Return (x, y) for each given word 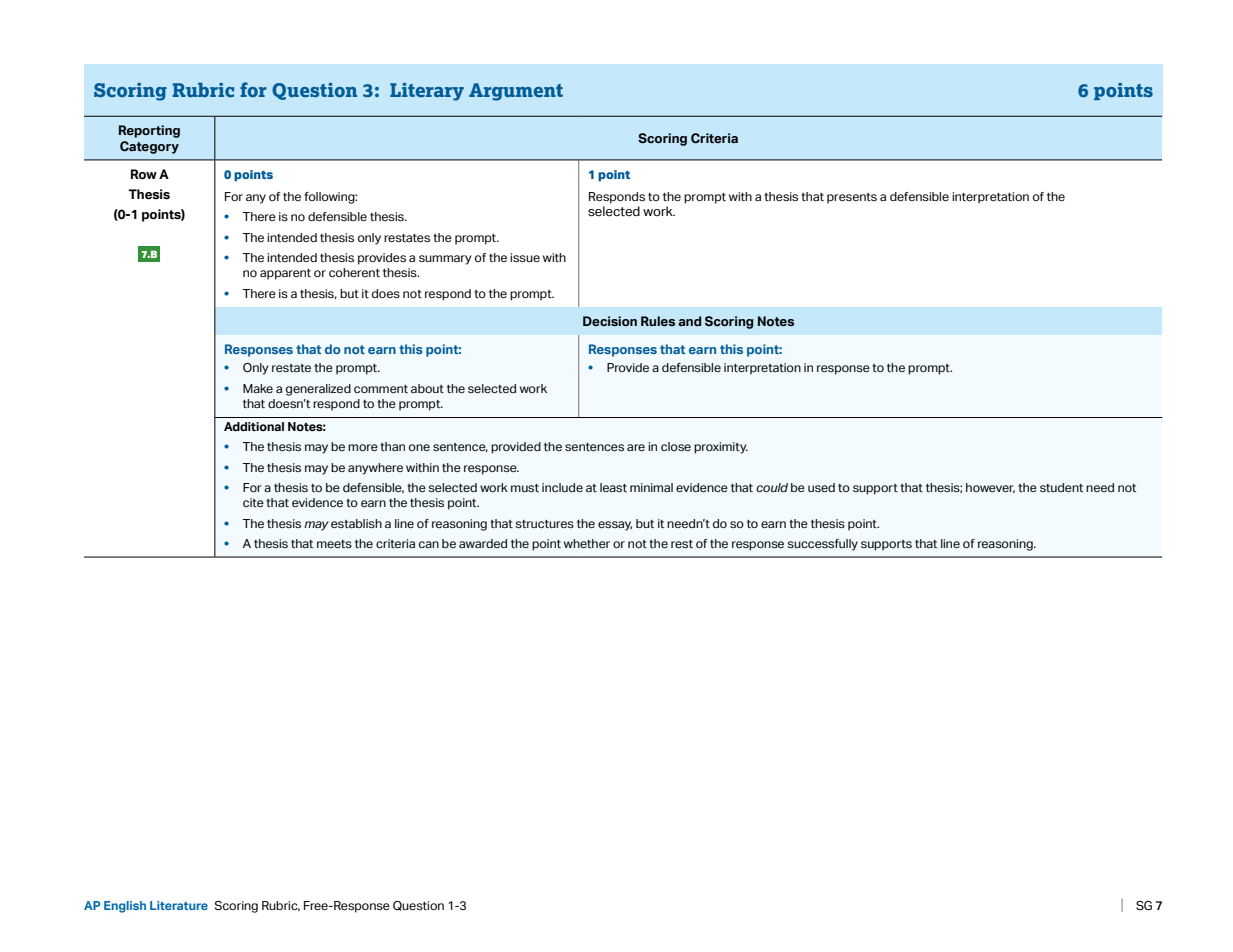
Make (258, 388)
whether (587, 543)
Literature (179, 905)
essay (615, 526)
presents (852, 198)
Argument (516, 92)
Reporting (149, 131)
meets (334, 544)
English (125, 907)
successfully (822, 545)
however (990, 488)
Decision (610, 321)
